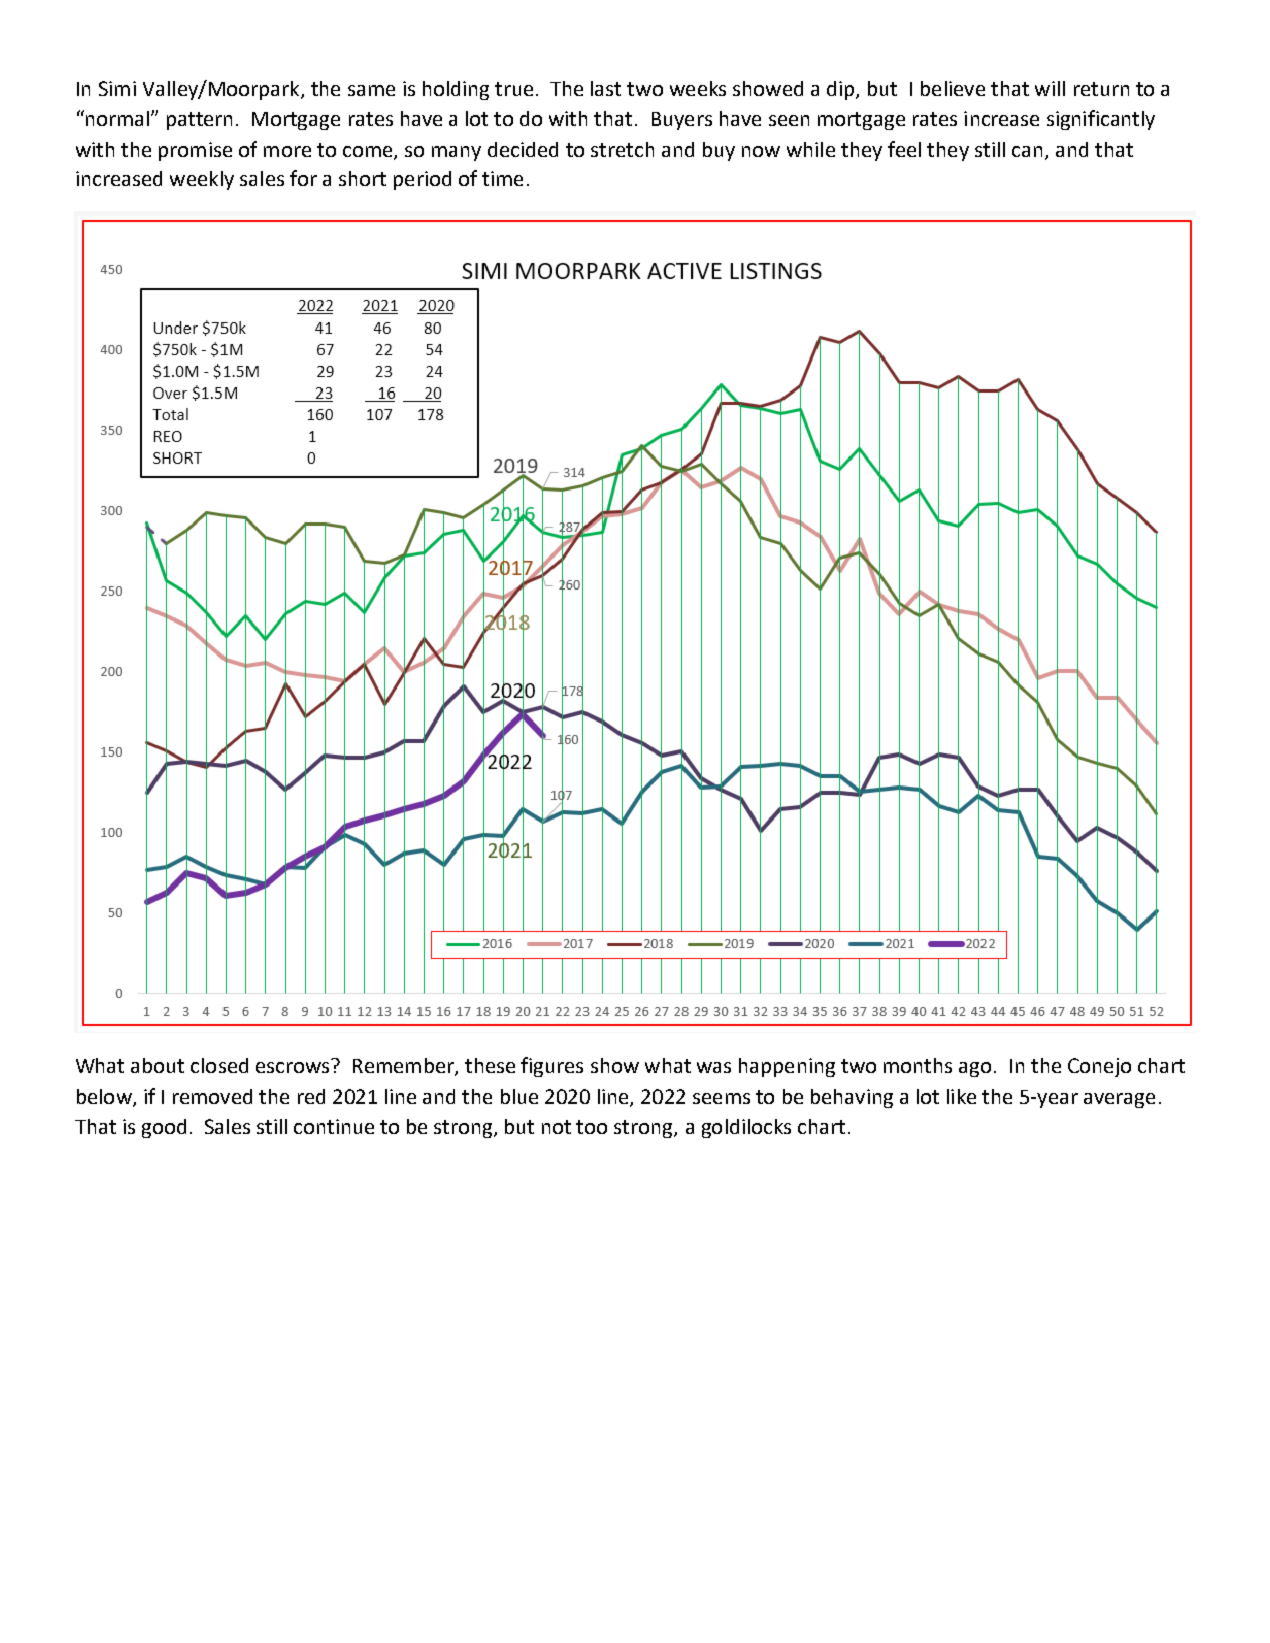  Describe the element at coordinates (303, 178) in the screenshot. I see `for` at that location.
